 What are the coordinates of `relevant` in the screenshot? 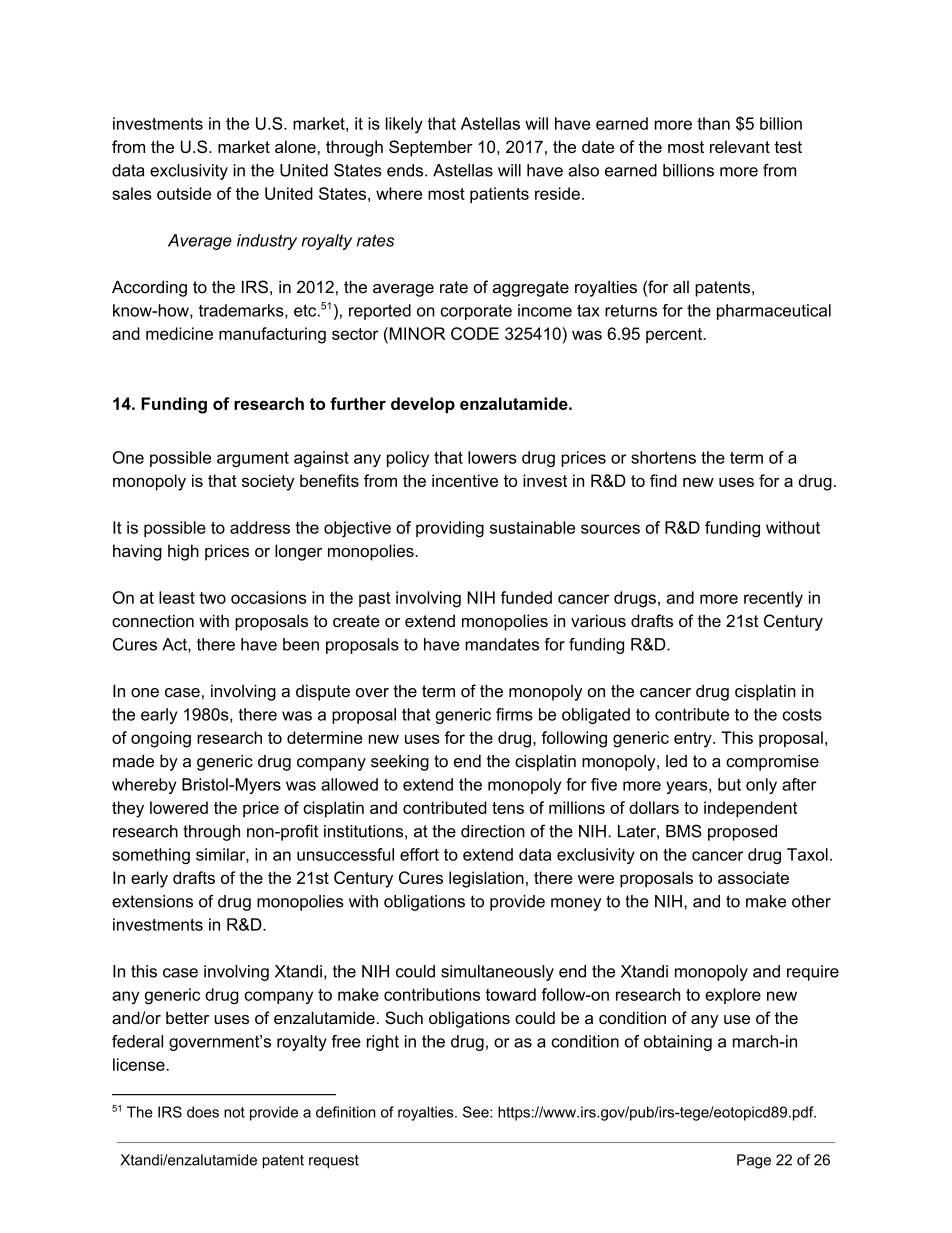 It's located at (740, 146).
